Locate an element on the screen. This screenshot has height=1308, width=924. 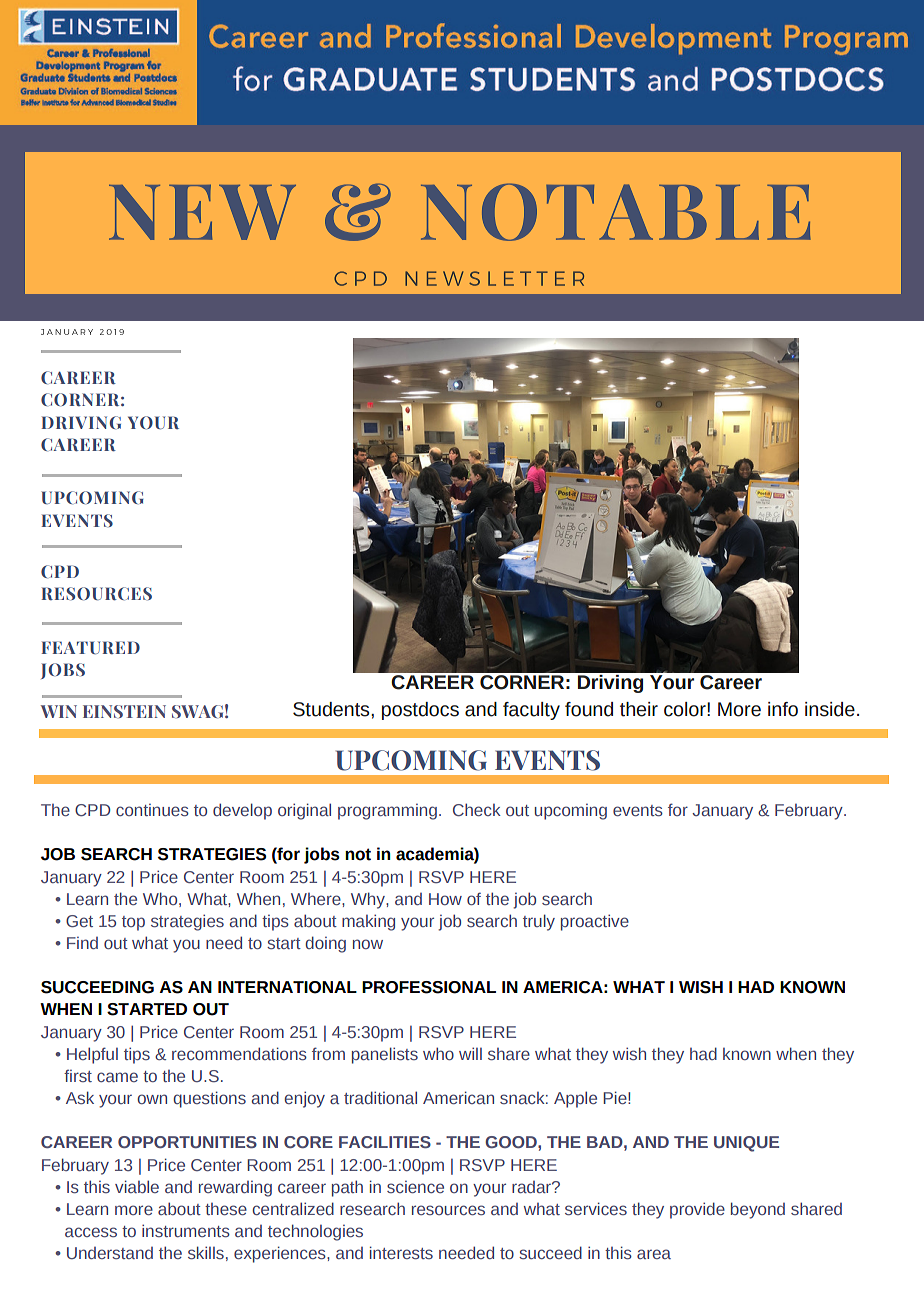
beyond is located at coordinates (758, 1210).
